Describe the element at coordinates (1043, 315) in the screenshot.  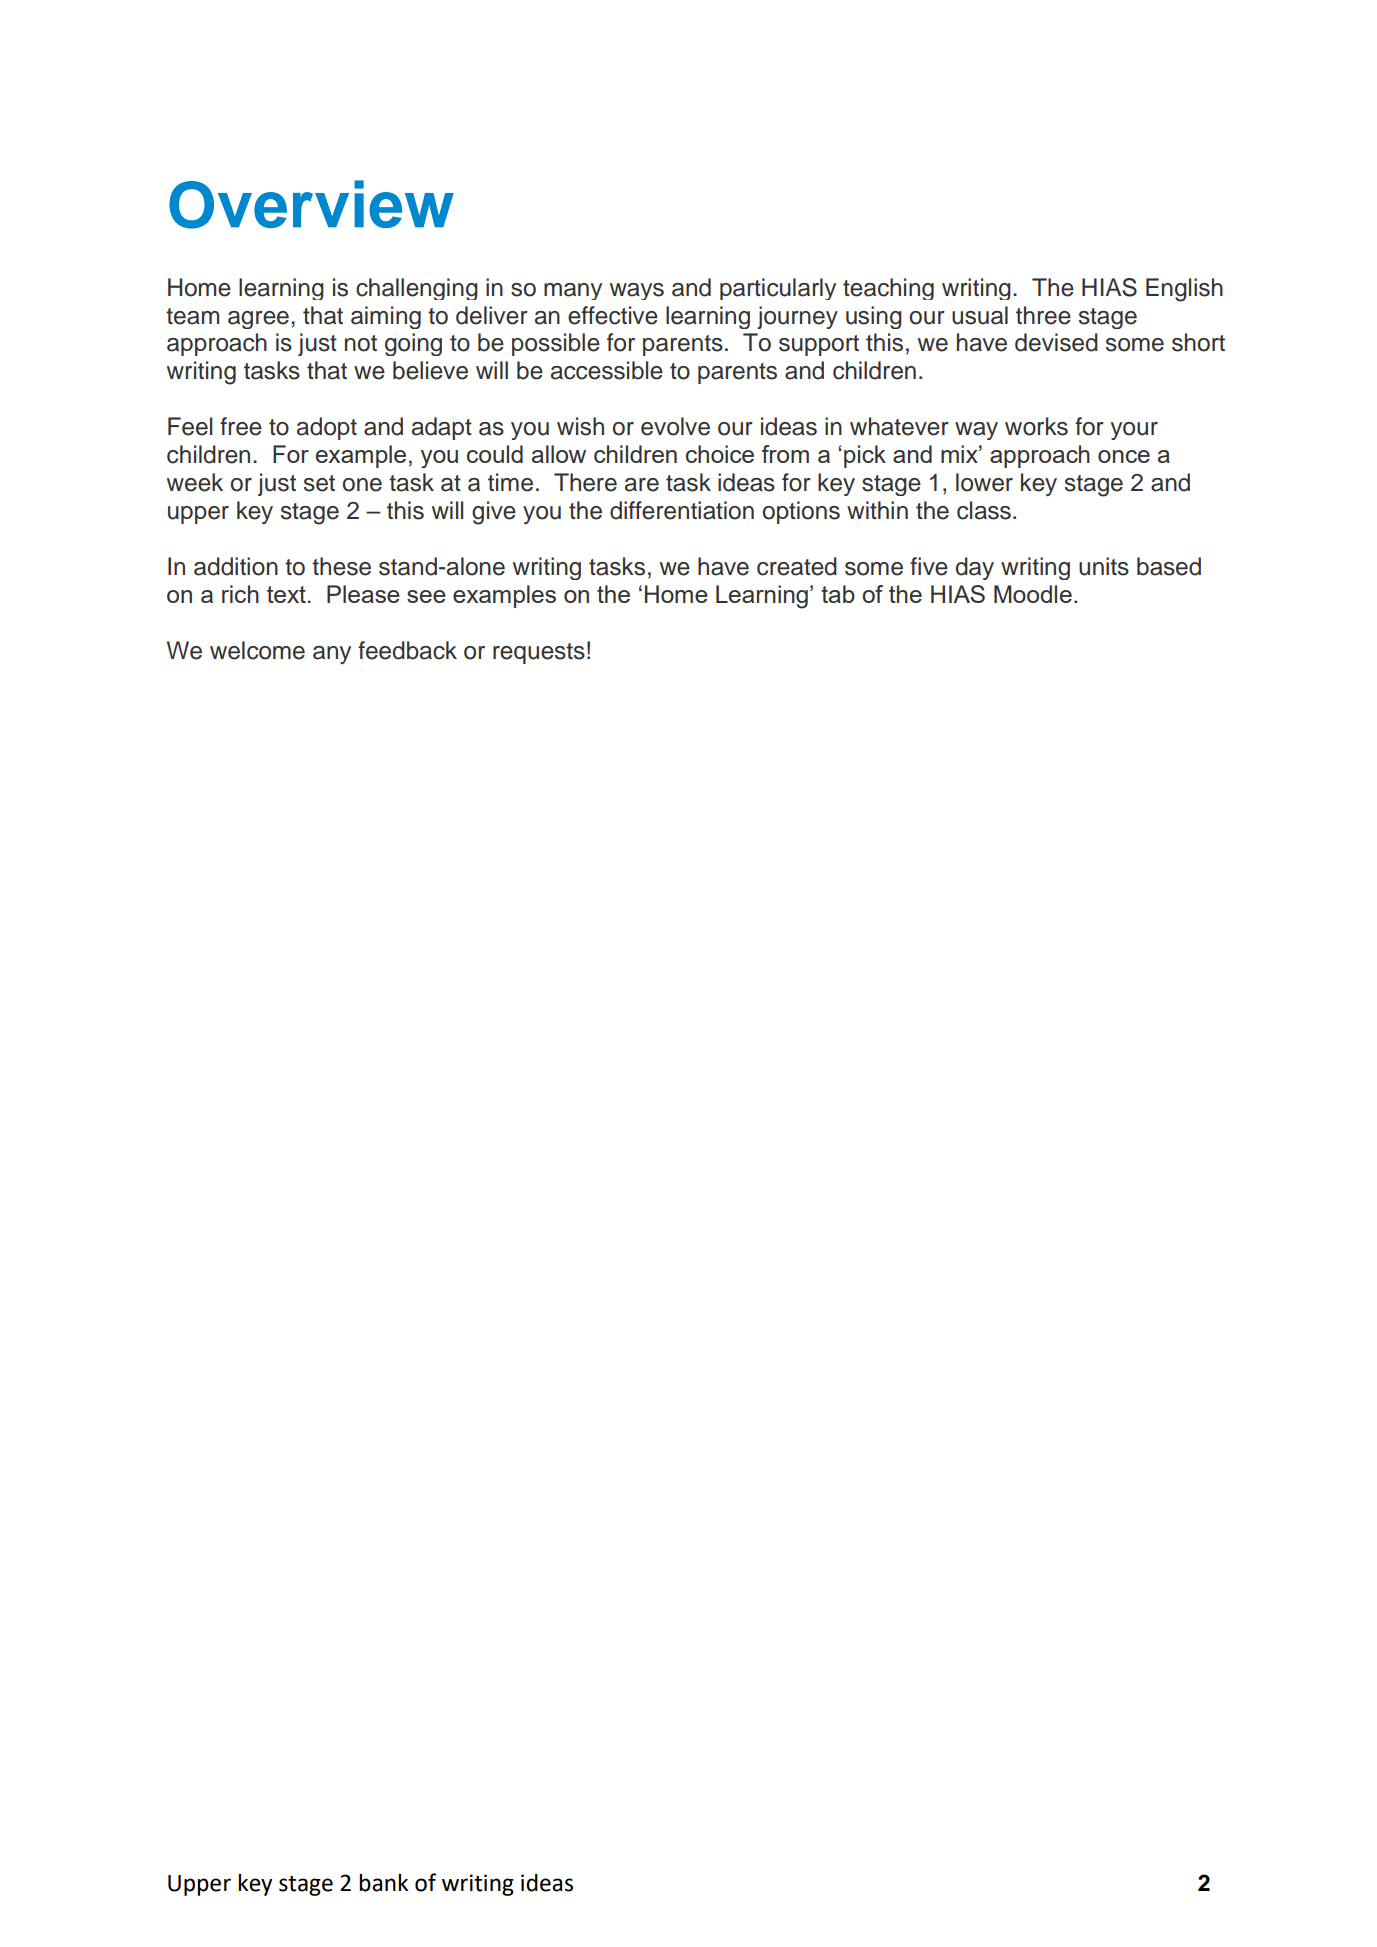
I see `three` at that location.
